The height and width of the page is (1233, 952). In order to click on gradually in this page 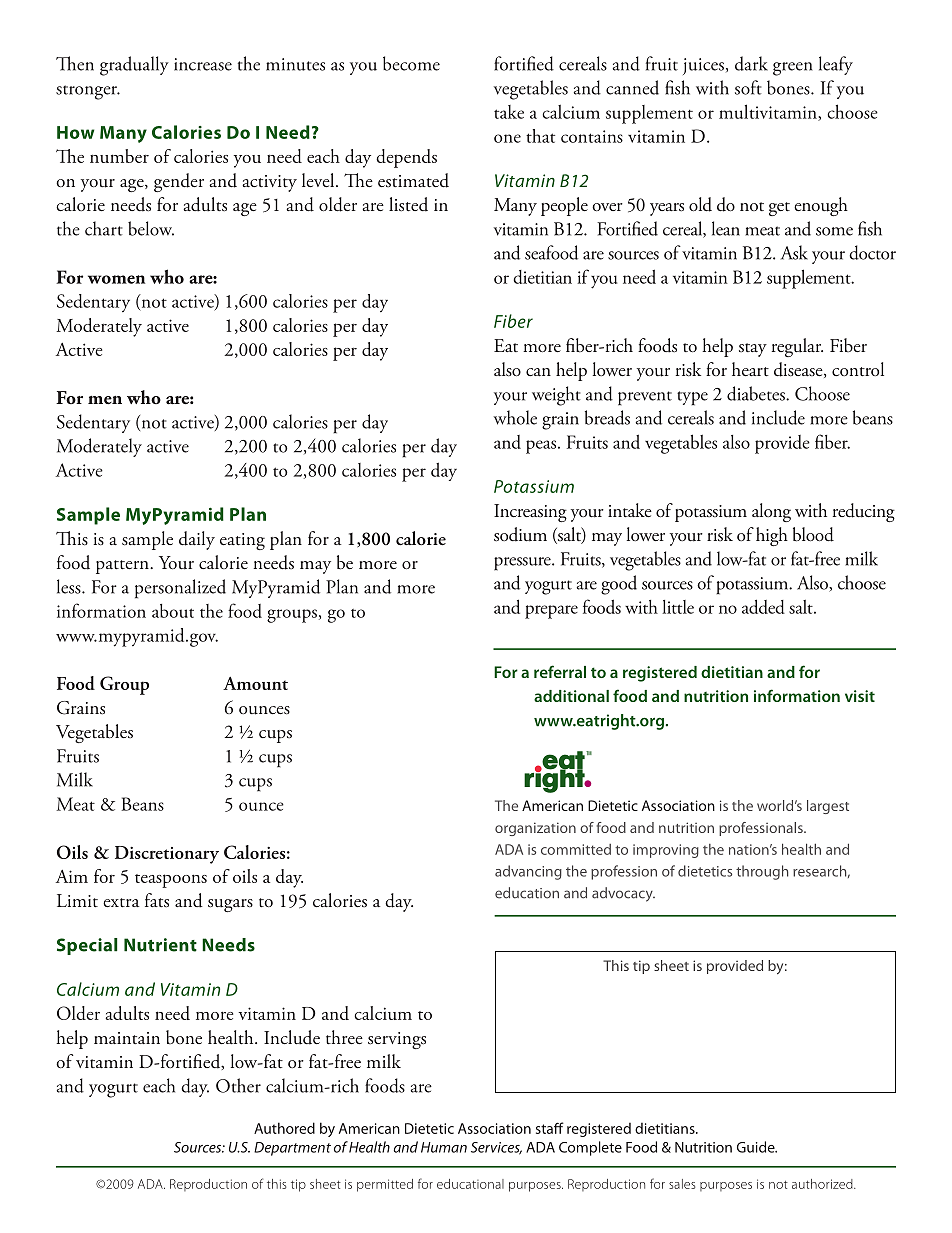, I will do `click(134, 66)`.
